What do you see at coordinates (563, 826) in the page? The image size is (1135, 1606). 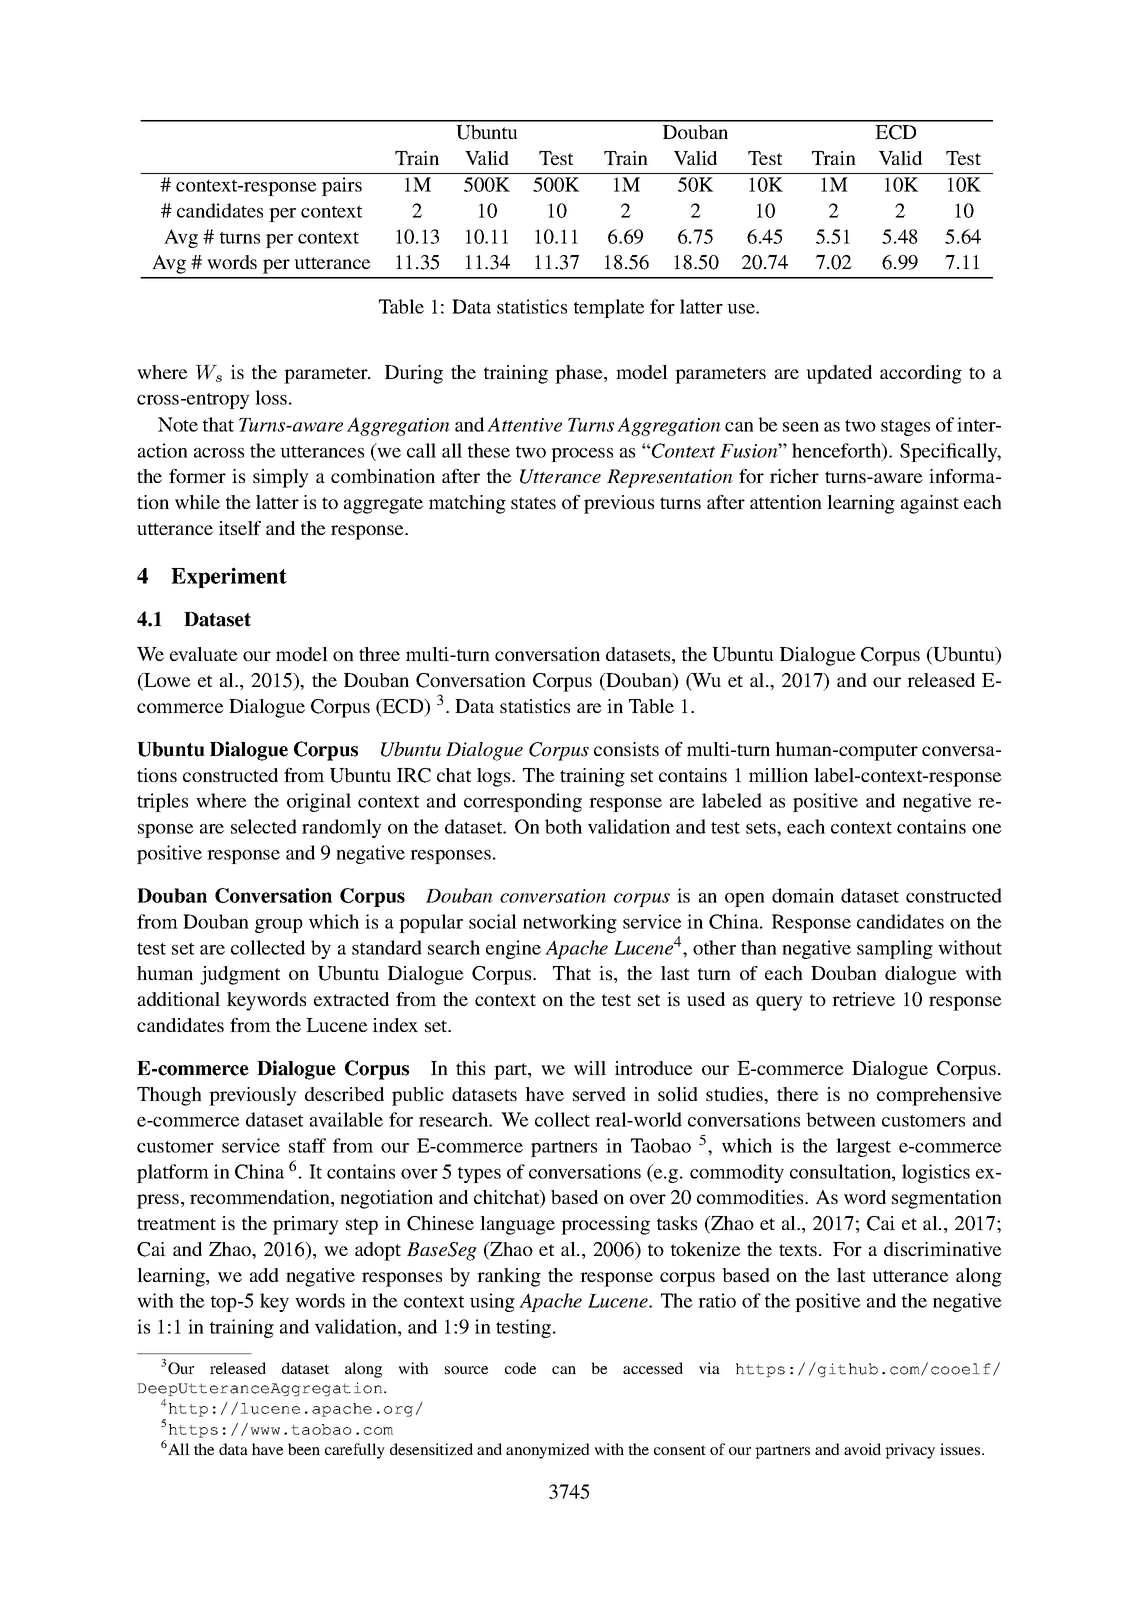 I see `both` at bounding box center [563, 826].
